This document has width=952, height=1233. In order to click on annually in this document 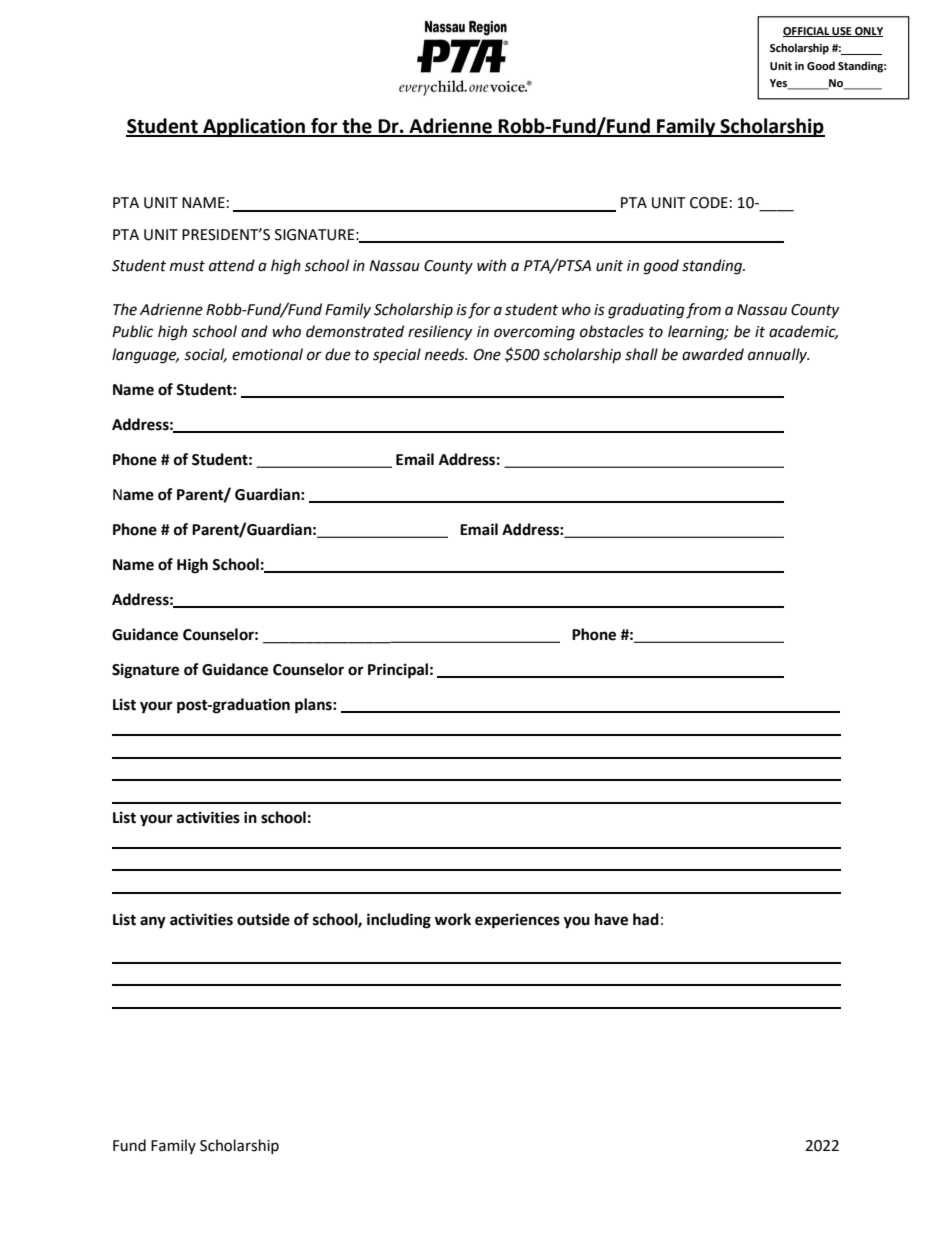, I will do `click(779, 355)`.
